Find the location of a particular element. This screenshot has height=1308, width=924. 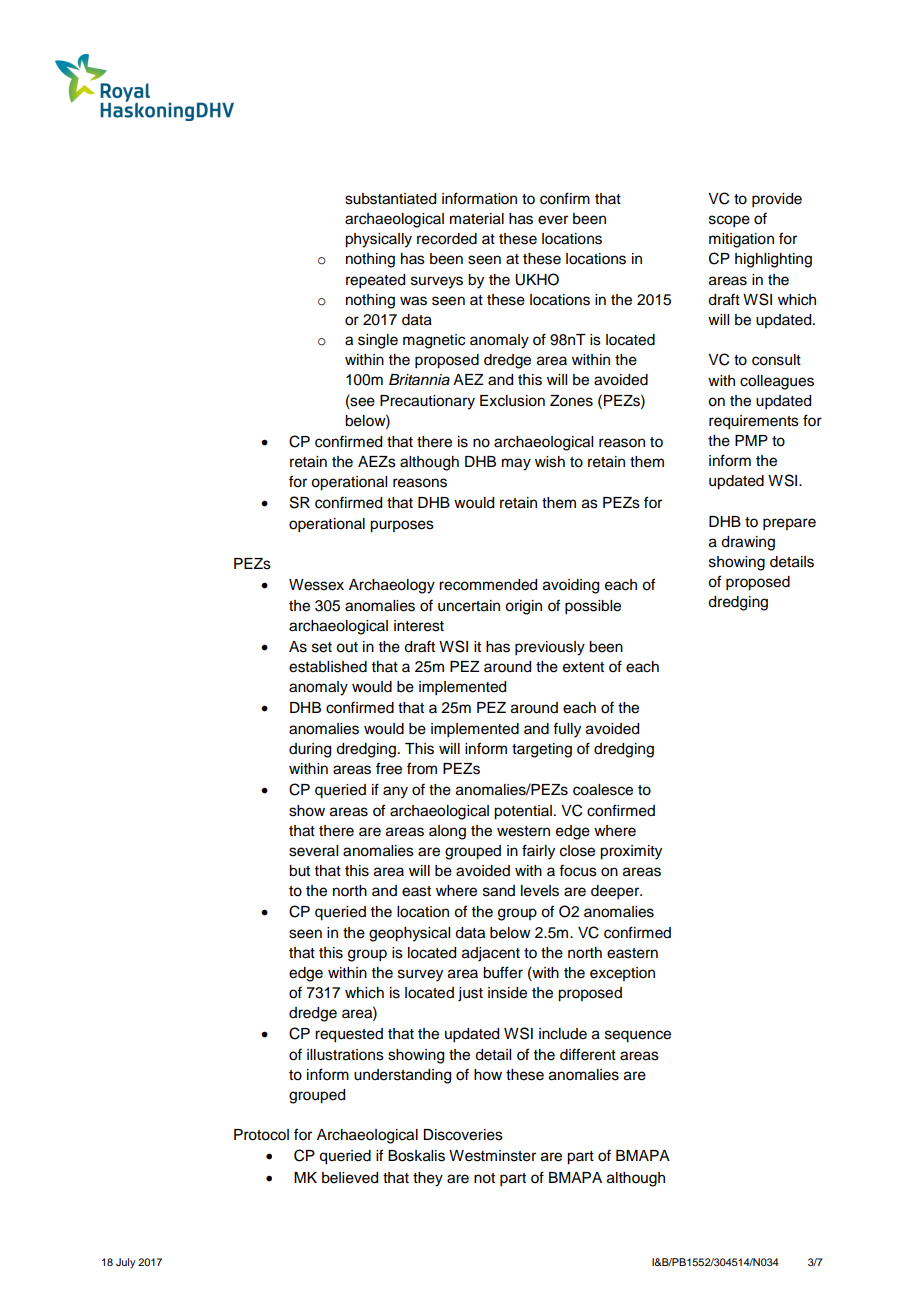

scope is located at coordinates (729, 221).
